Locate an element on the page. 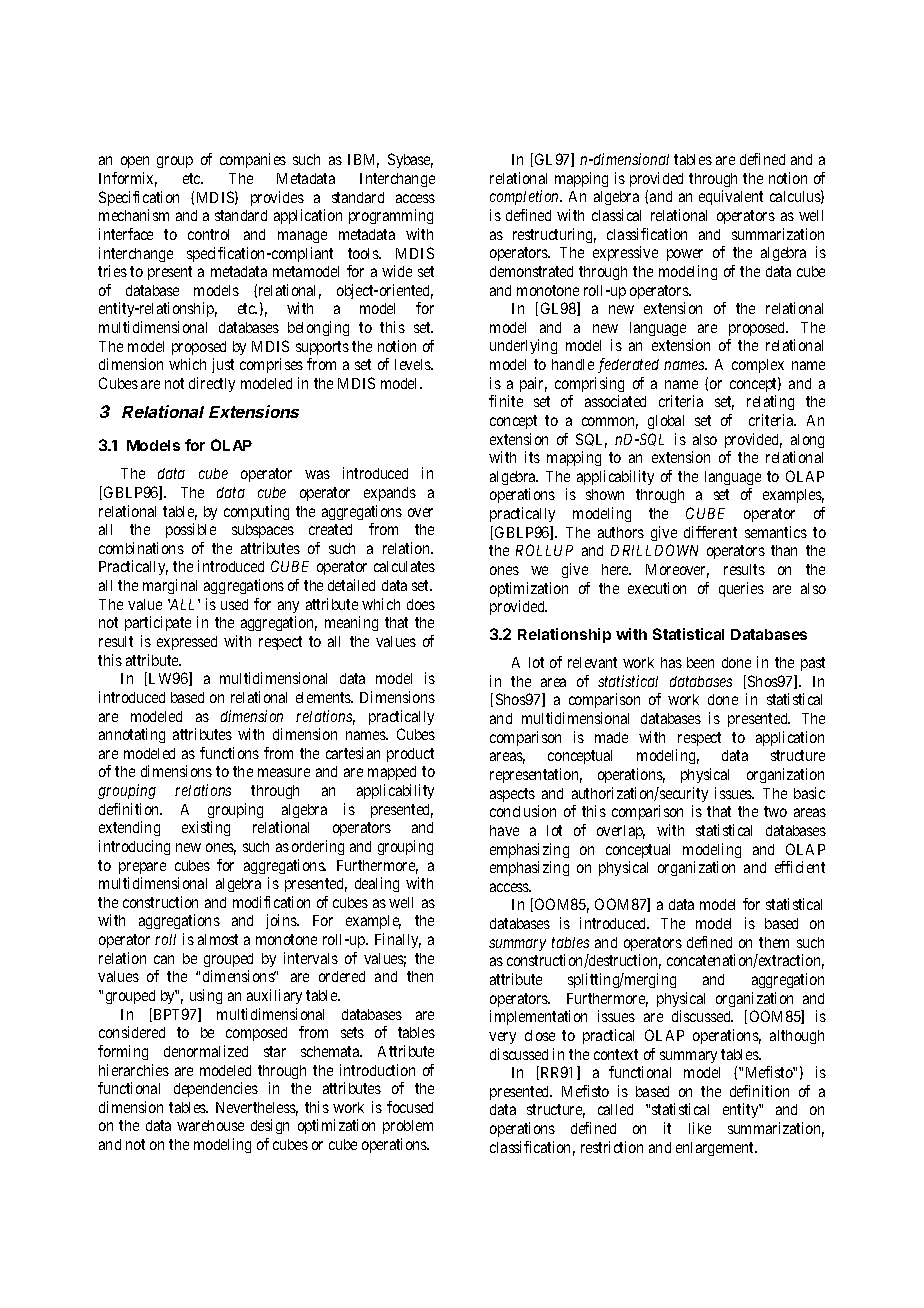 The image size is (924, 1308). equivalent is located at coordinates (731, 197).
